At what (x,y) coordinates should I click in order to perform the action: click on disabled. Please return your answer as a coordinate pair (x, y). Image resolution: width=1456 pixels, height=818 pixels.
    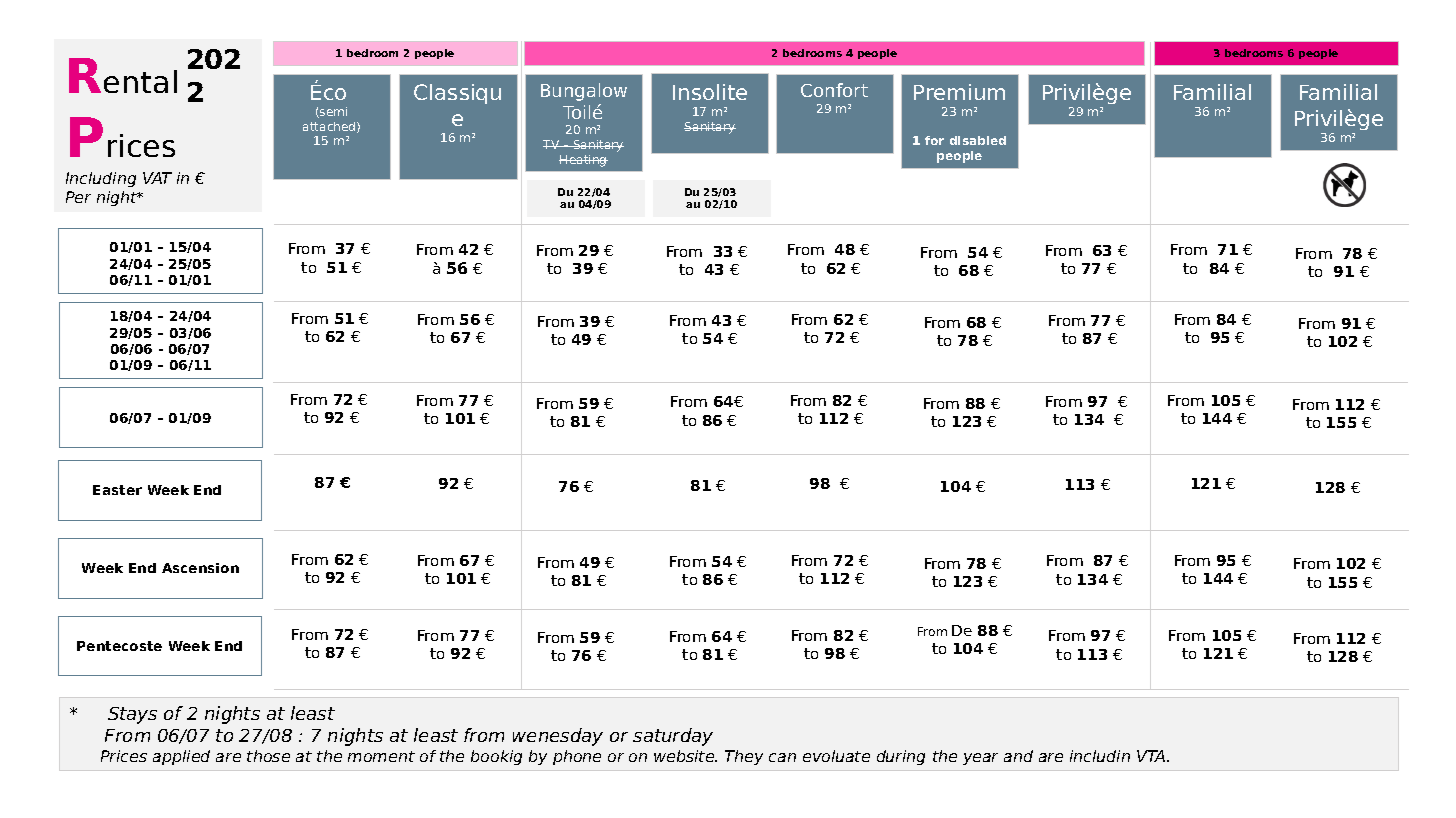
    Looking at the image, I should click on (978, 140).
